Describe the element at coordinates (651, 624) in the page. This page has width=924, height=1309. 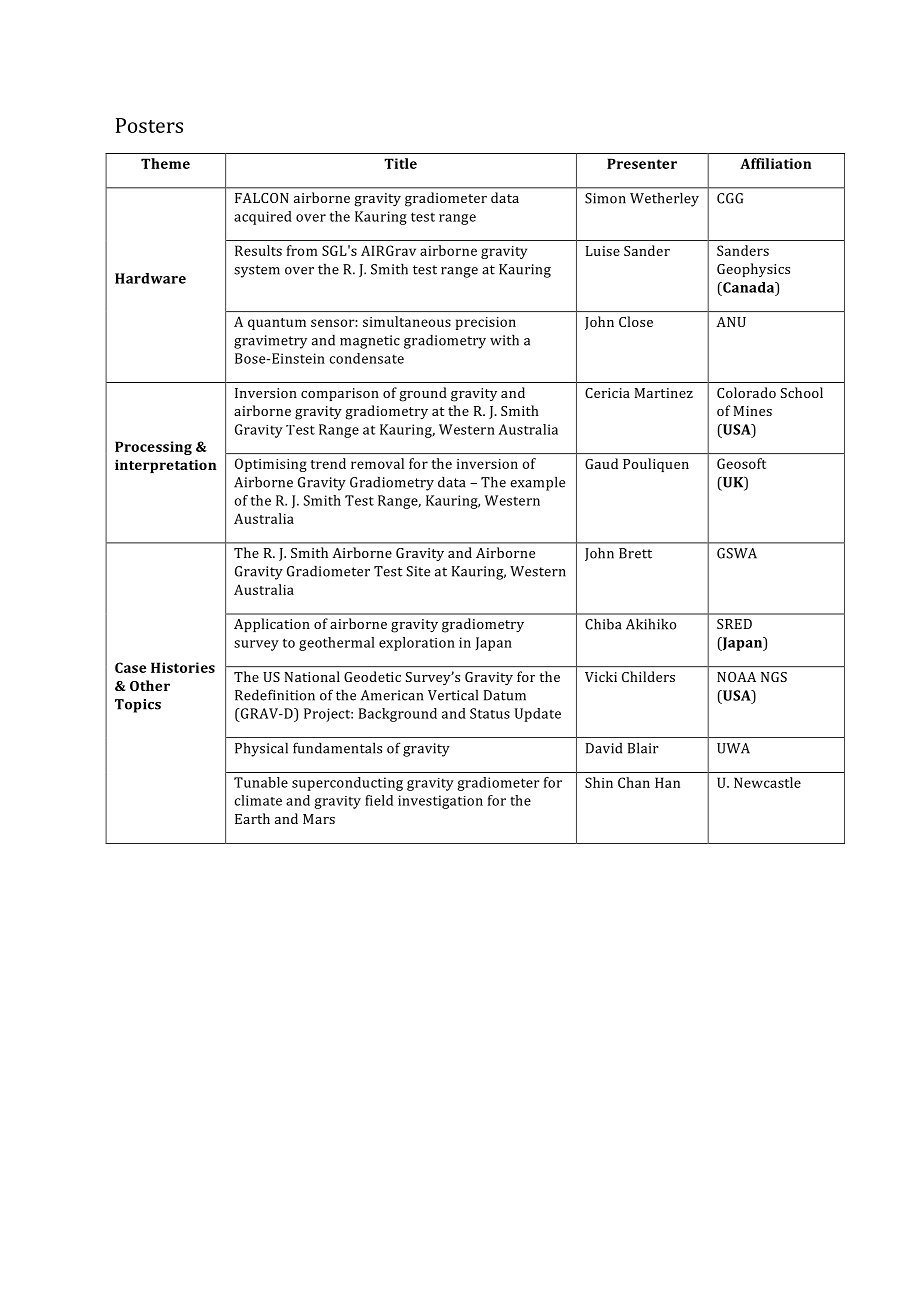
I see `Akihiko` at that location.
